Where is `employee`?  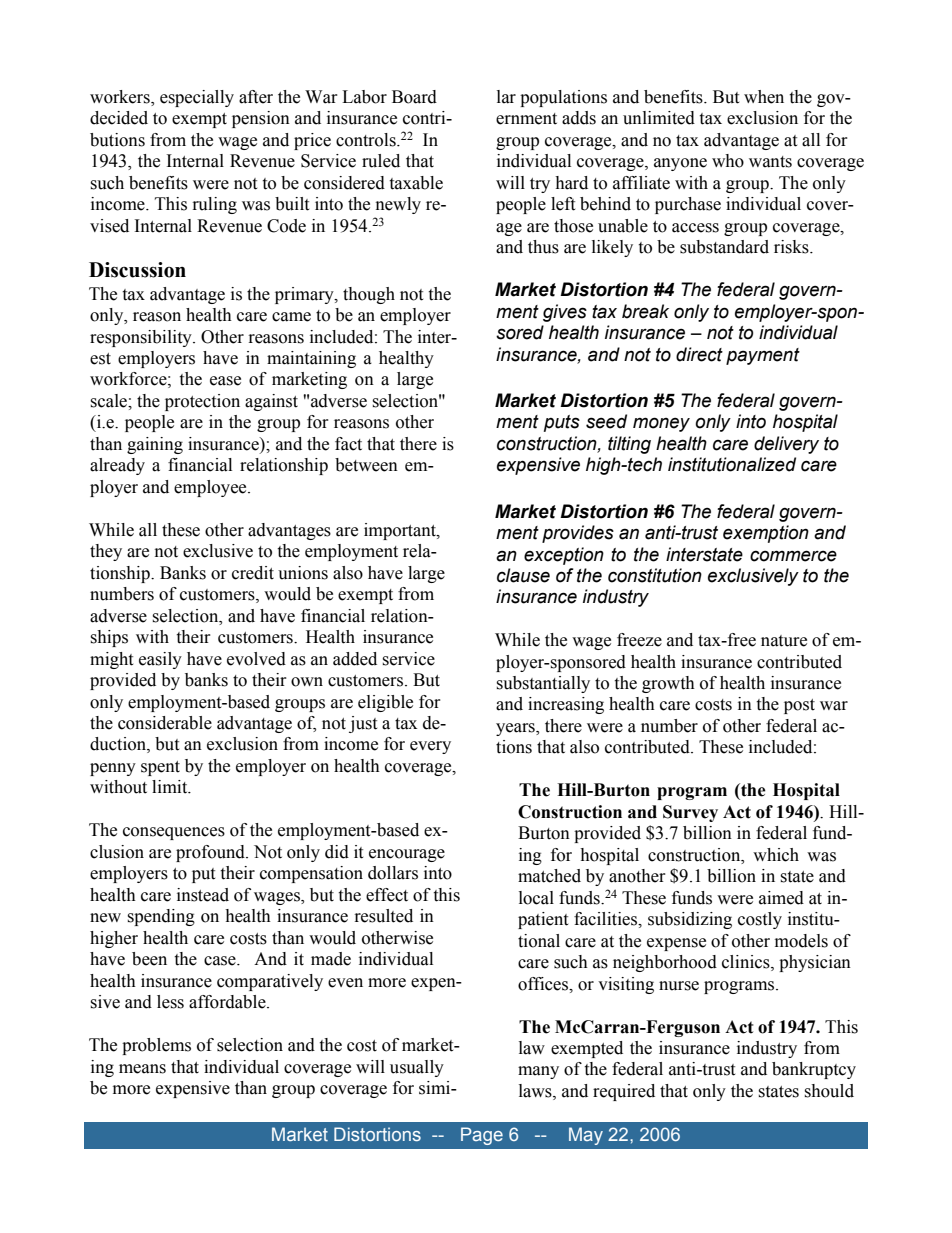 employee is located at coordinates (211, 488).
